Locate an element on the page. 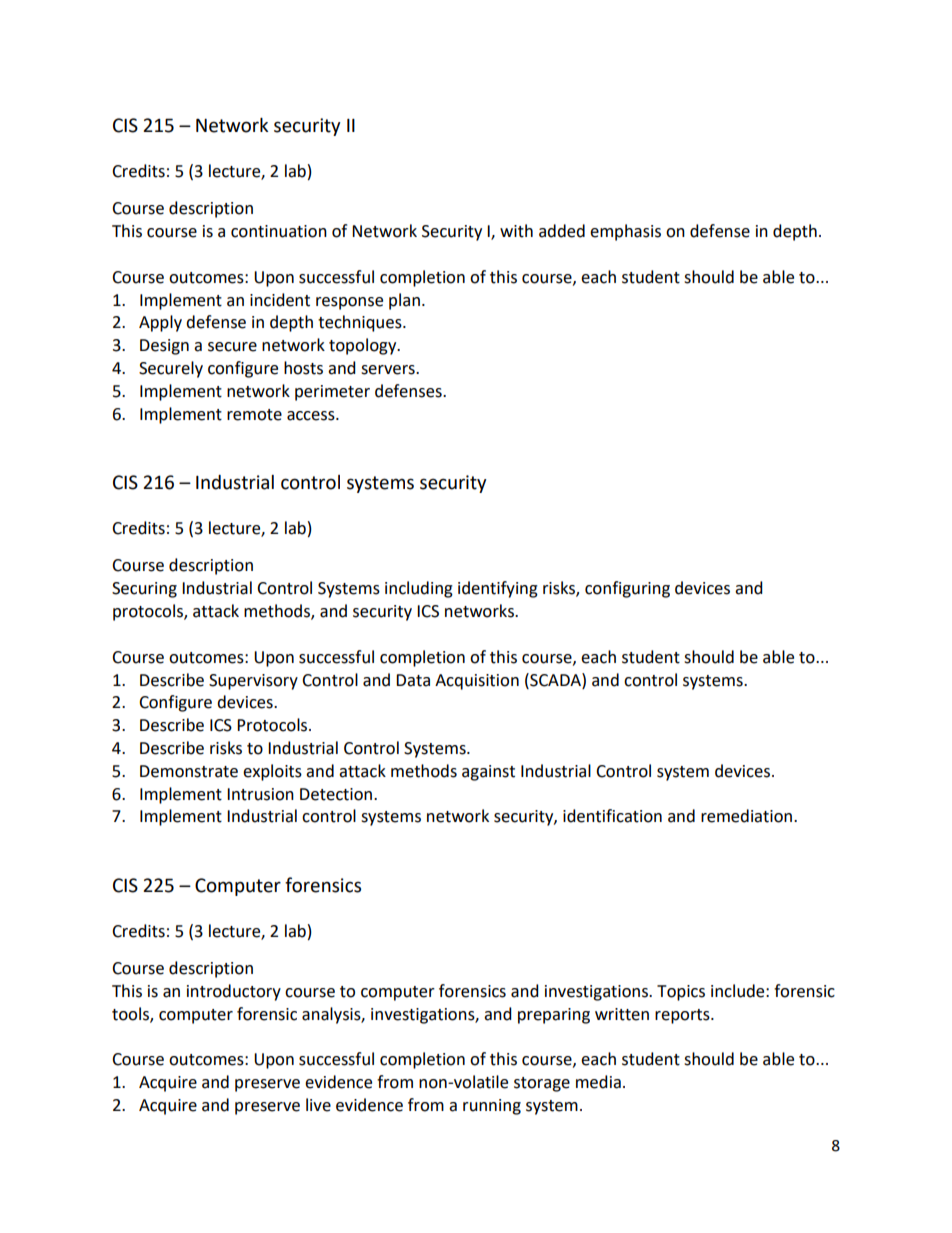 The height and width of the image is (1233, 952). emphasis is located at coordinates (625, 232).
